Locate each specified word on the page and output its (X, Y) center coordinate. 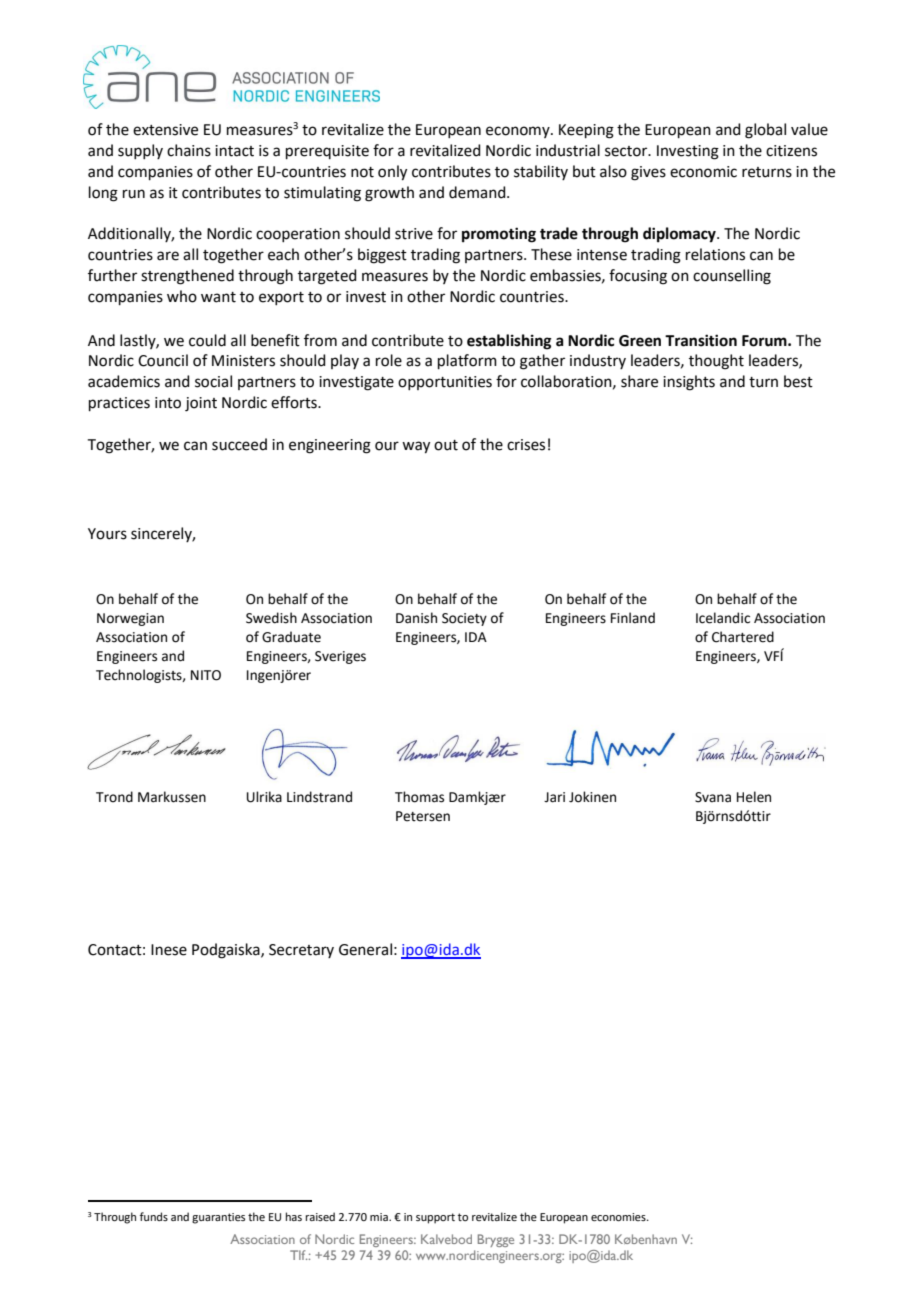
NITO (206, 675)
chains (189, 150)
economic (703, 172)
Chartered (743, 637)
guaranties (218, 1218)
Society (464, 619)
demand (478, 192)
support (435, 1218)
